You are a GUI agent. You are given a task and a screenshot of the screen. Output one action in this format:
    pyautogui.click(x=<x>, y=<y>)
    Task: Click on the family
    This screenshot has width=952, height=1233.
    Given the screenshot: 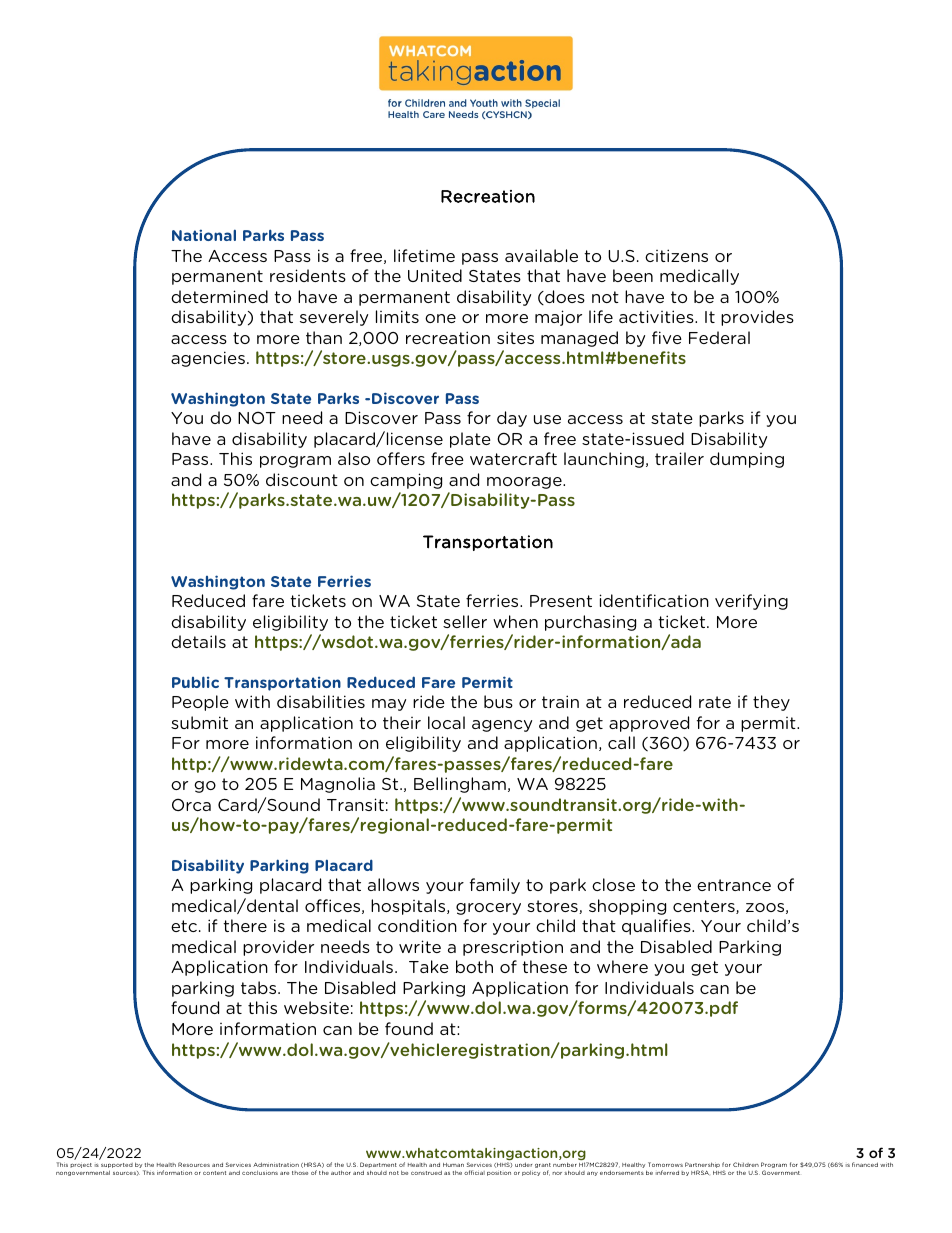 What is the action you would take?
    pyautogui.click(x=495, y=886)
